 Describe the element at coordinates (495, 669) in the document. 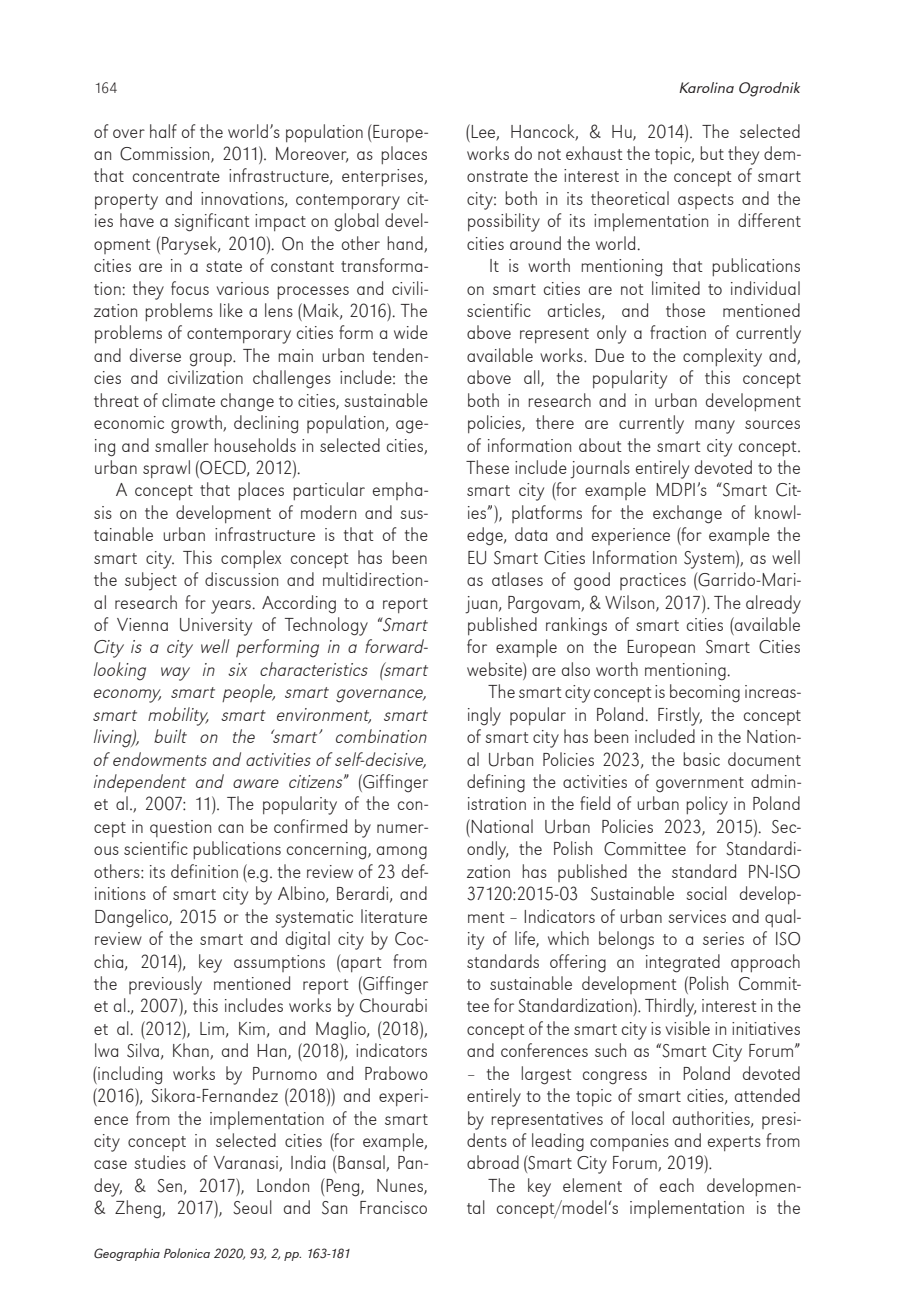

I see `website` at that location.
